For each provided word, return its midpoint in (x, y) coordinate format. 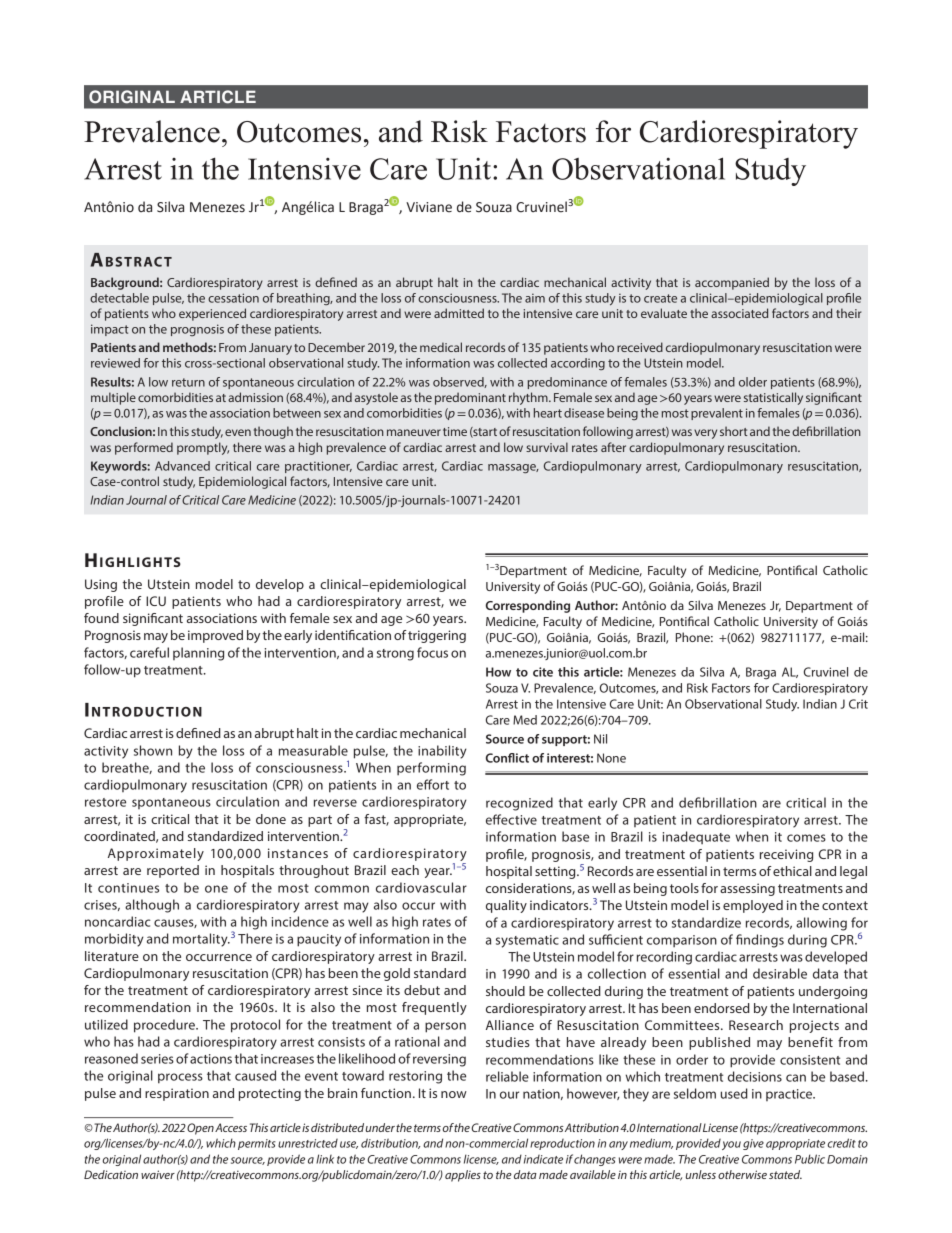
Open (200, 1129)
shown (153, 750)
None (611, 758)
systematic (527, 941)
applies (463, 1176)
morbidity (114, 940)
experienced (212, 314)
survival (547, 447)
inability (442, 752)
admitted (459, 313)
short (734, 431)
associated (739, 313)
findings (760, 941)
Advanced (182, 466)
